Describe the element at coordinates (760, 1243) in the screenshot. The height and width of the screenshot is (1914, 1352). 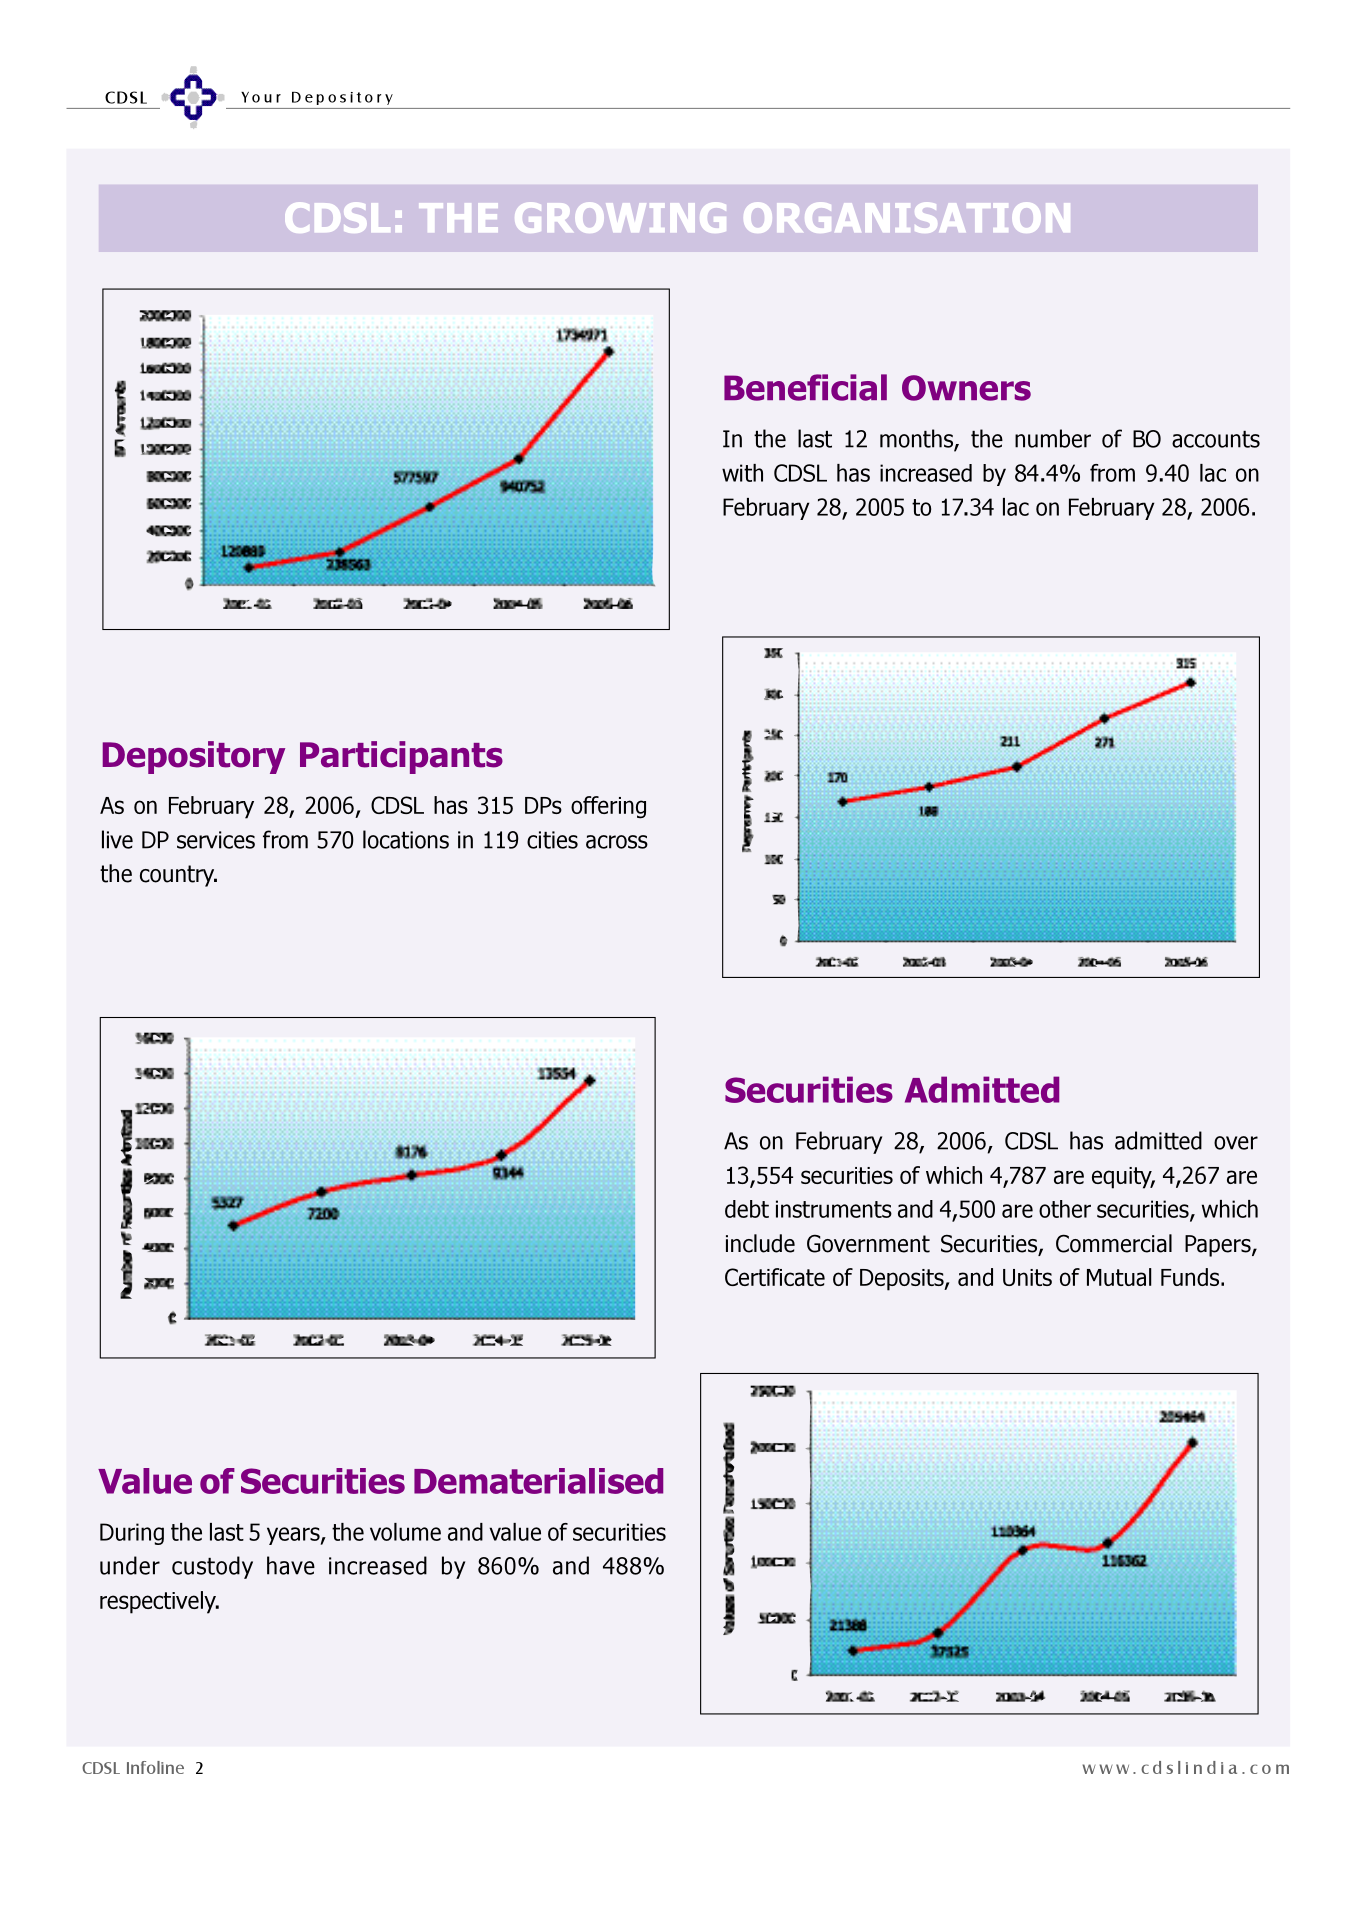
I see `include` at that location.
